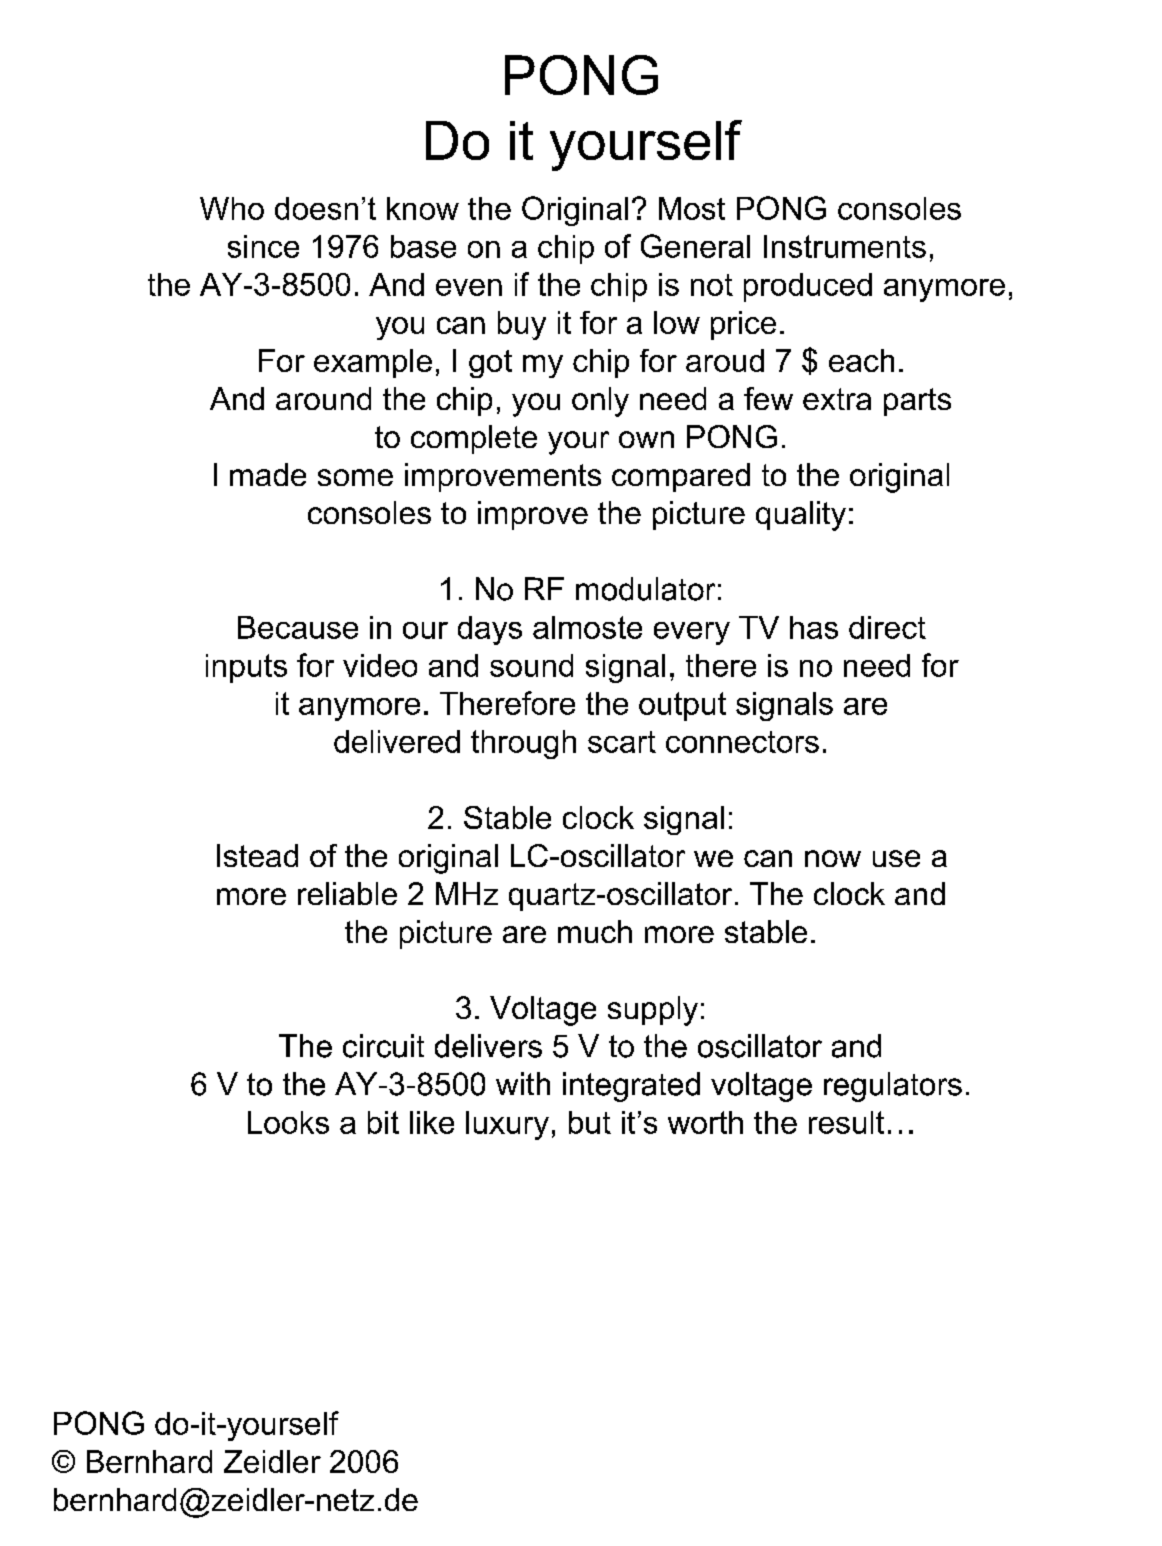  Describe the element at coordinates (695, 246) in the image. I see `General` at that location.
